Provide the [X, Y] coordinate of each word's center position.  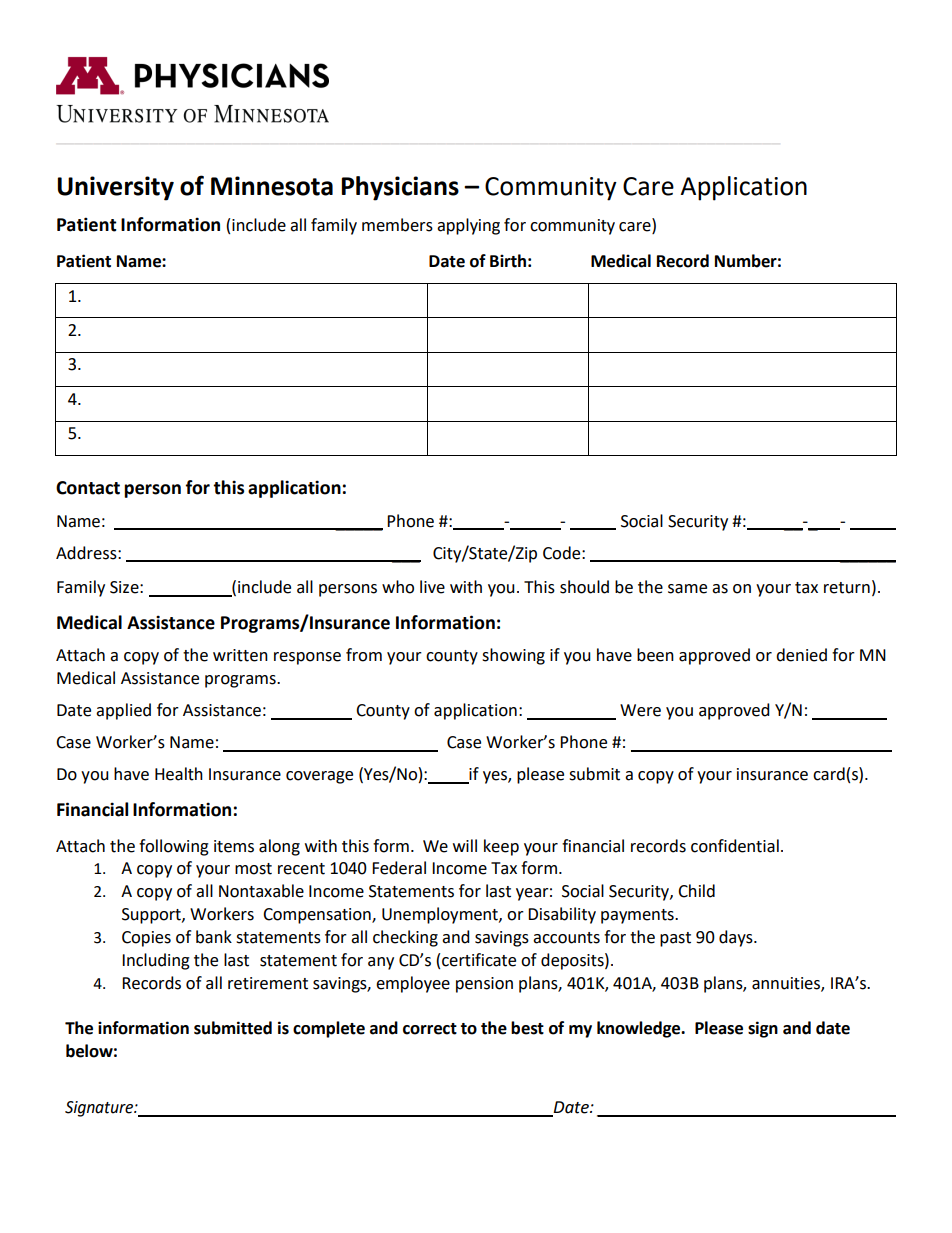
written [240, 655]
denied [801, 655]
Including [156, 961]
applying [468, 226]
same [687, 589]
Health [179, 774]
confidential [735, 846]
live [432, 587]
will [465, 845]
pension [484, 985]
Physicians [400, 188]
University [115, 188]
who [398, 587]
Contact [88, 488]
